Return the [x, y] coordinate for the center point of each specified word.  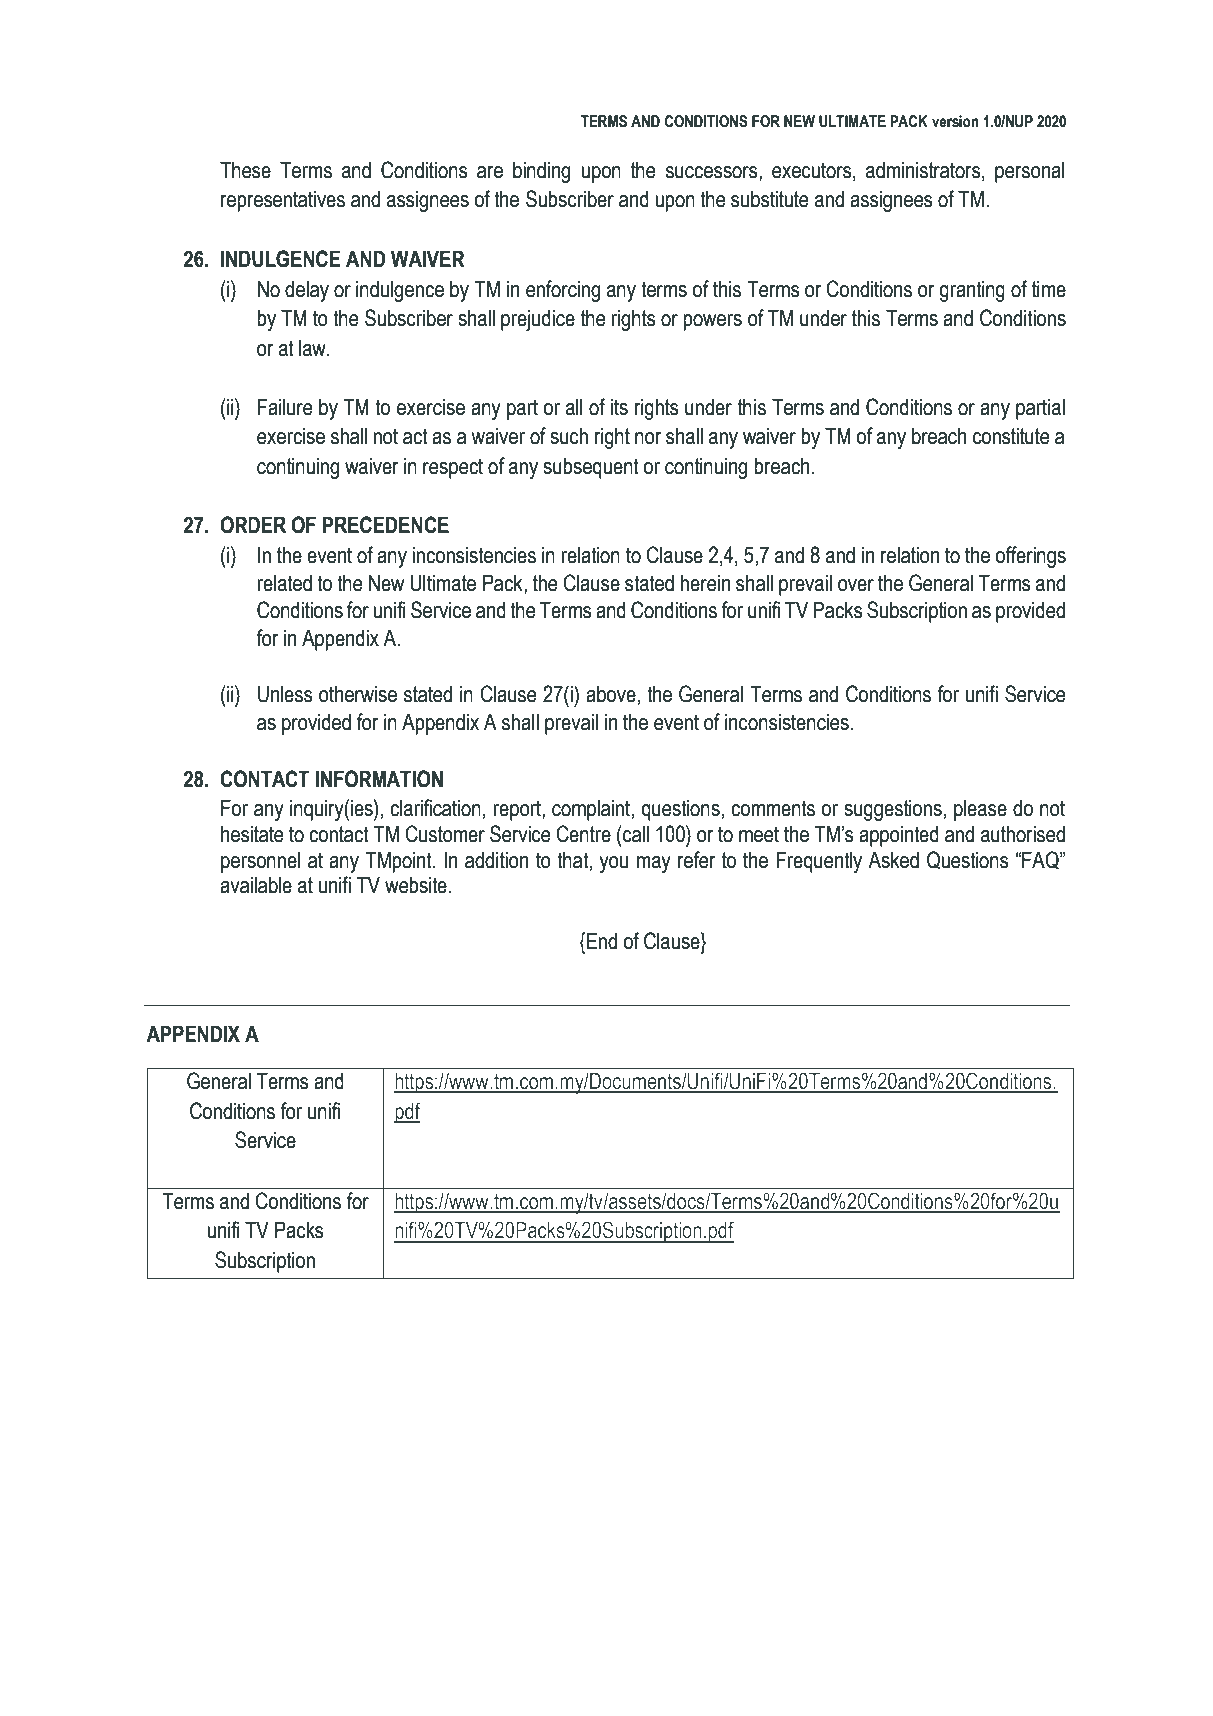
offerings [1030, 557]
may [654, 864]
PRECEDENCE [386, 525]
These [245, 170]
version [955, 121]
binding [541, 172]
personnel [261, 862]
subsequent [591, 468]
